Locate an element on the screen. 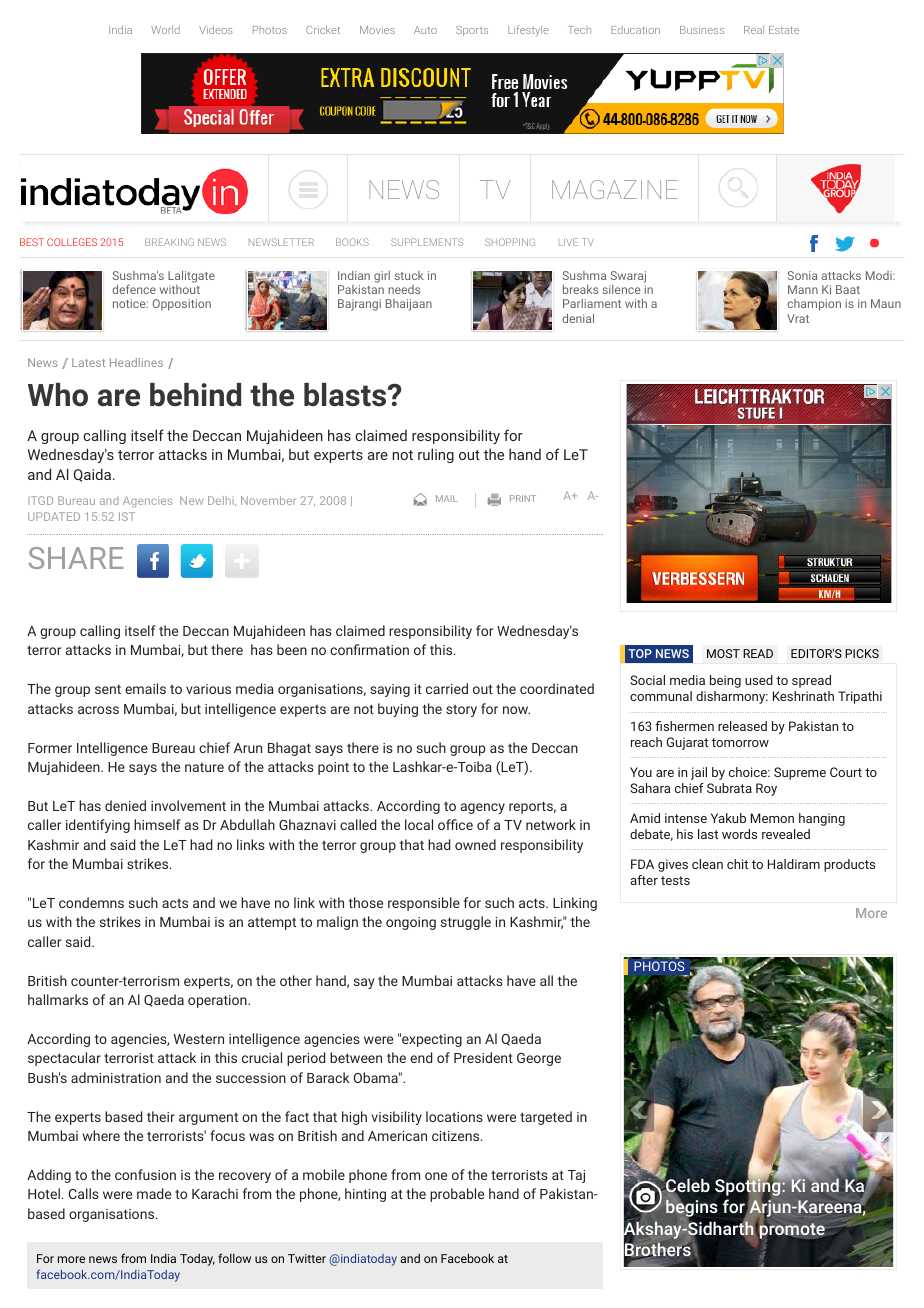 The image size is (924, 1308). denied is located at coordinates (125, 805).
